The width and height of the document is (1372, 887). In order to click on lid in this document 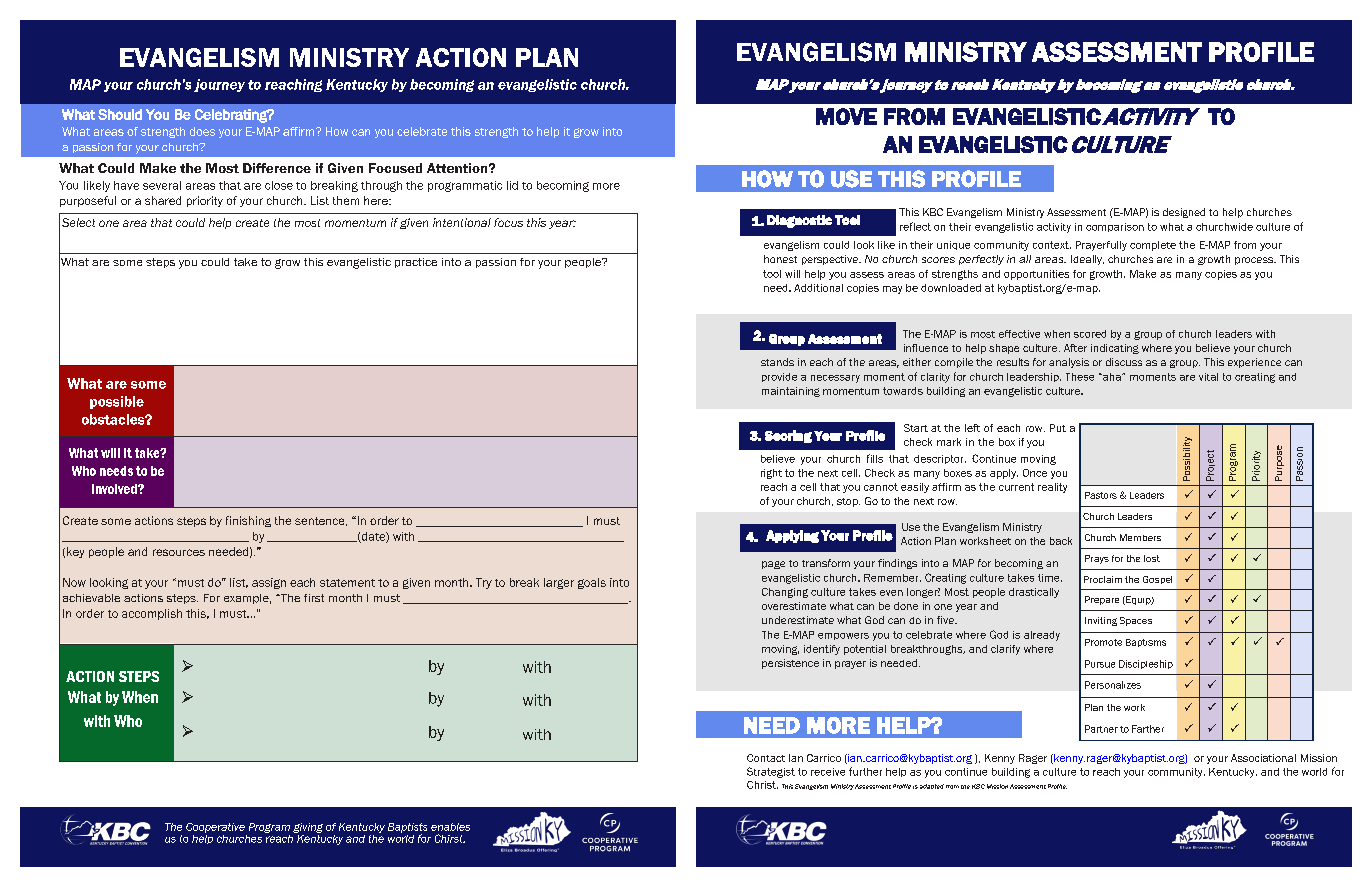, I will do `click(512, 185)`.
